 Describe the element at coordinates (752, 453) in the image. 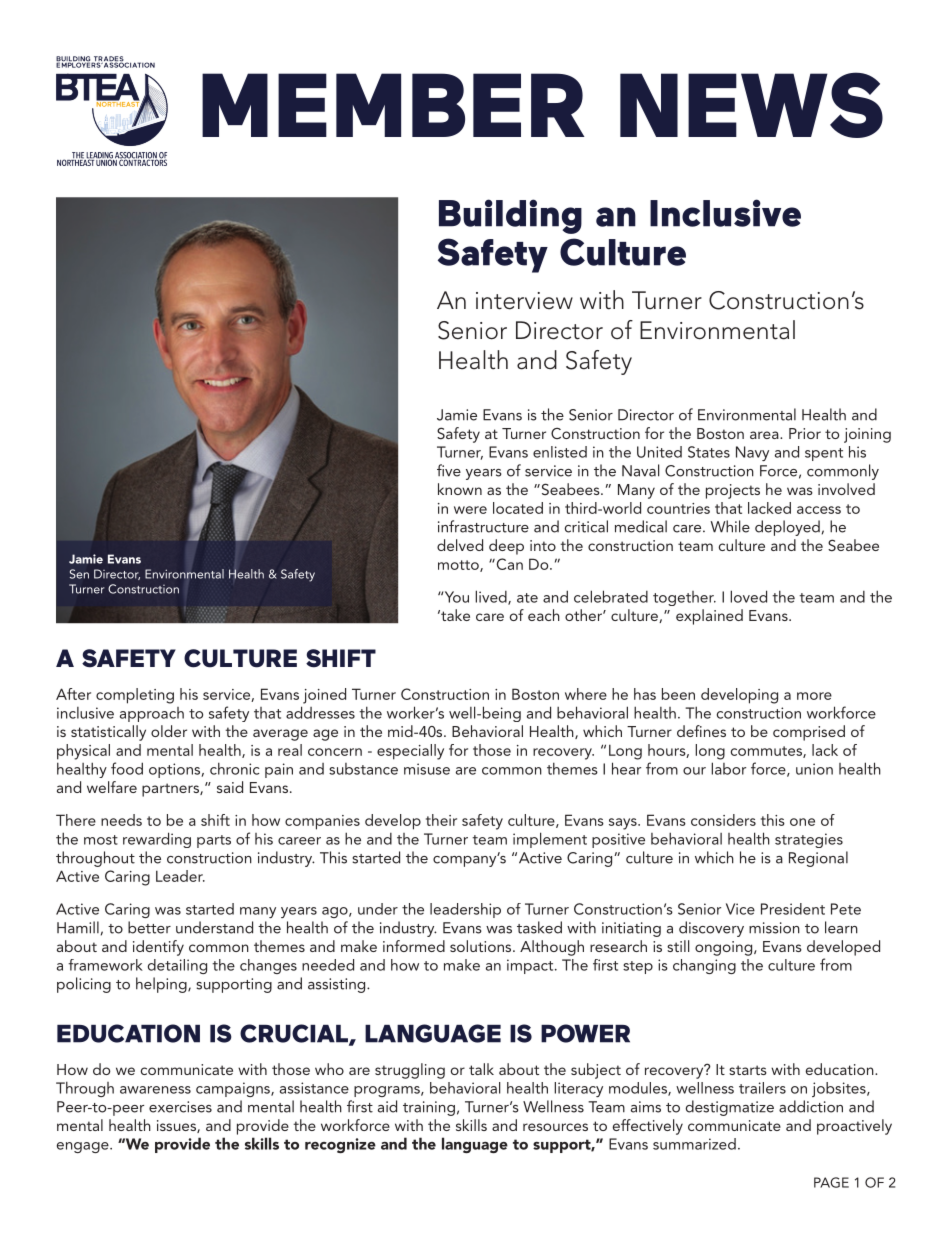

I see `Navy` at that location.
